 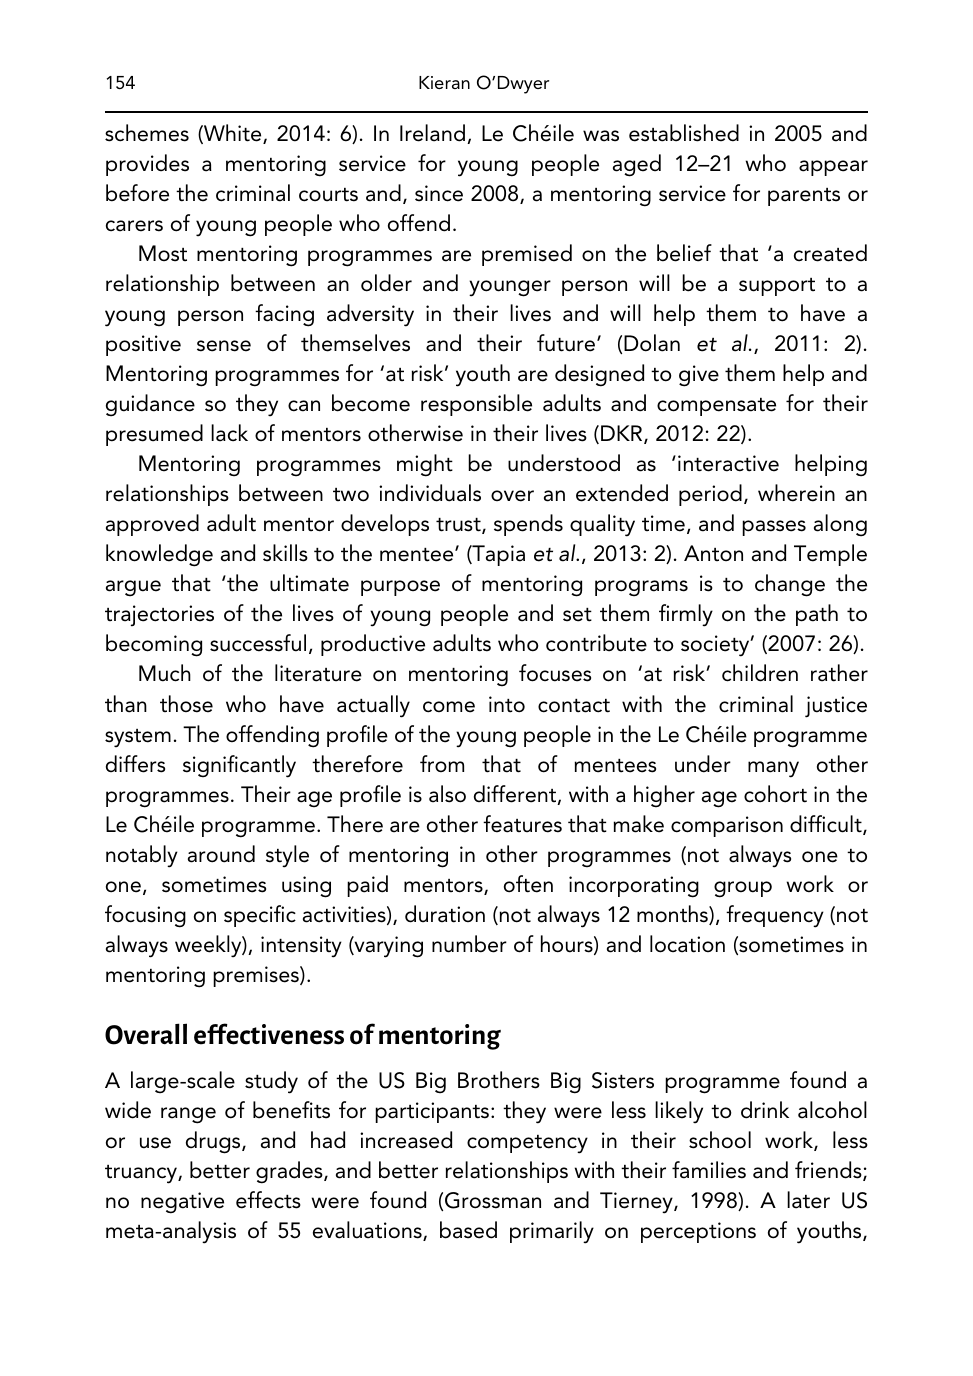 I want to click on schemes, so click(x=147, y=133).
